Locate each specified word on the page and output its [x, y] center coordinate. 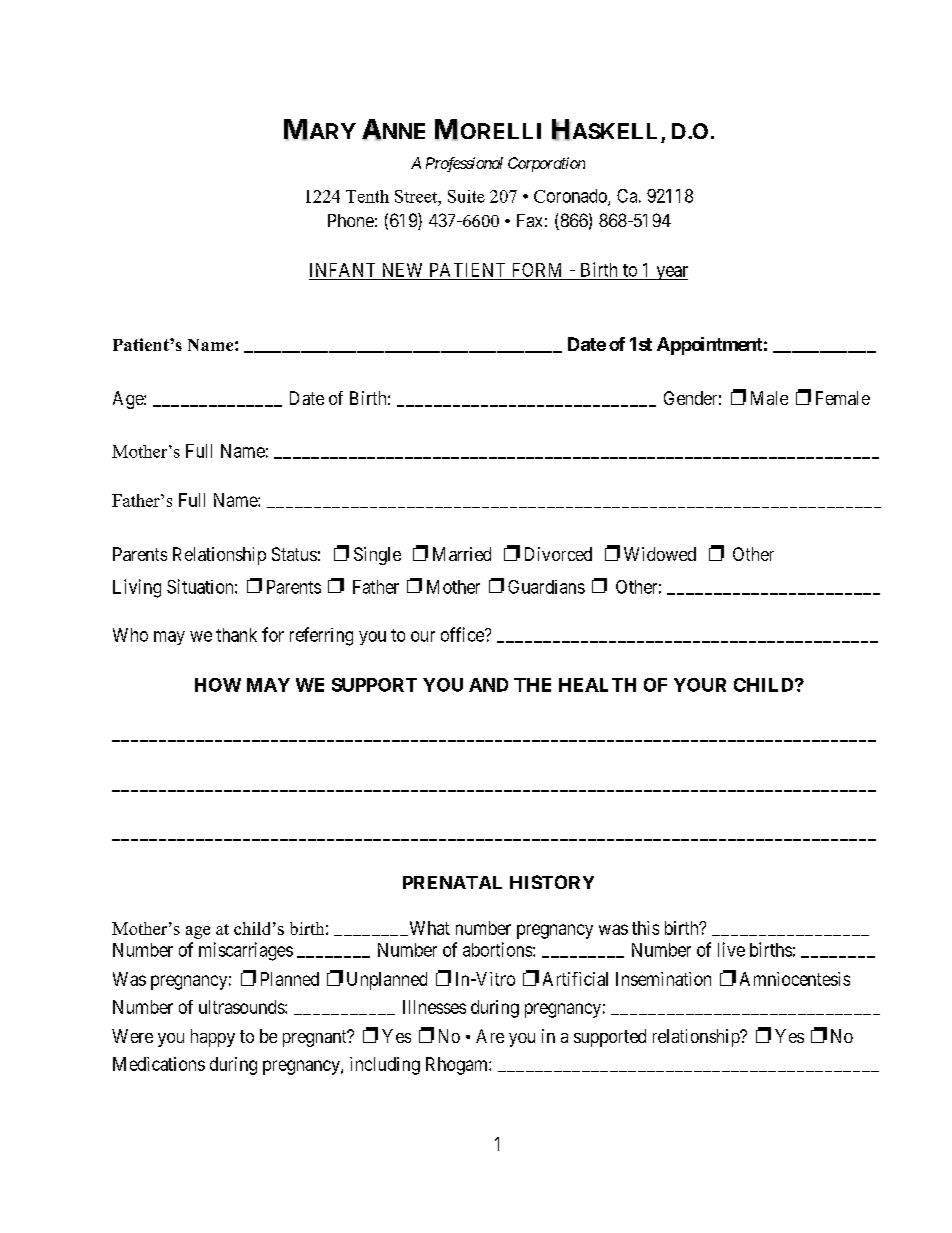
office [463, 634]
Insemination [663, 979]
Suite [466, 196]
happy [213, 1038]
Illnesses [434, 1007]
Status [294, 554]
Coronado [571, 197]
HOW [218, 685]
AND [488, 685]
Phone [351, 220]
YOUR [700, 685]
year [671, 273]
